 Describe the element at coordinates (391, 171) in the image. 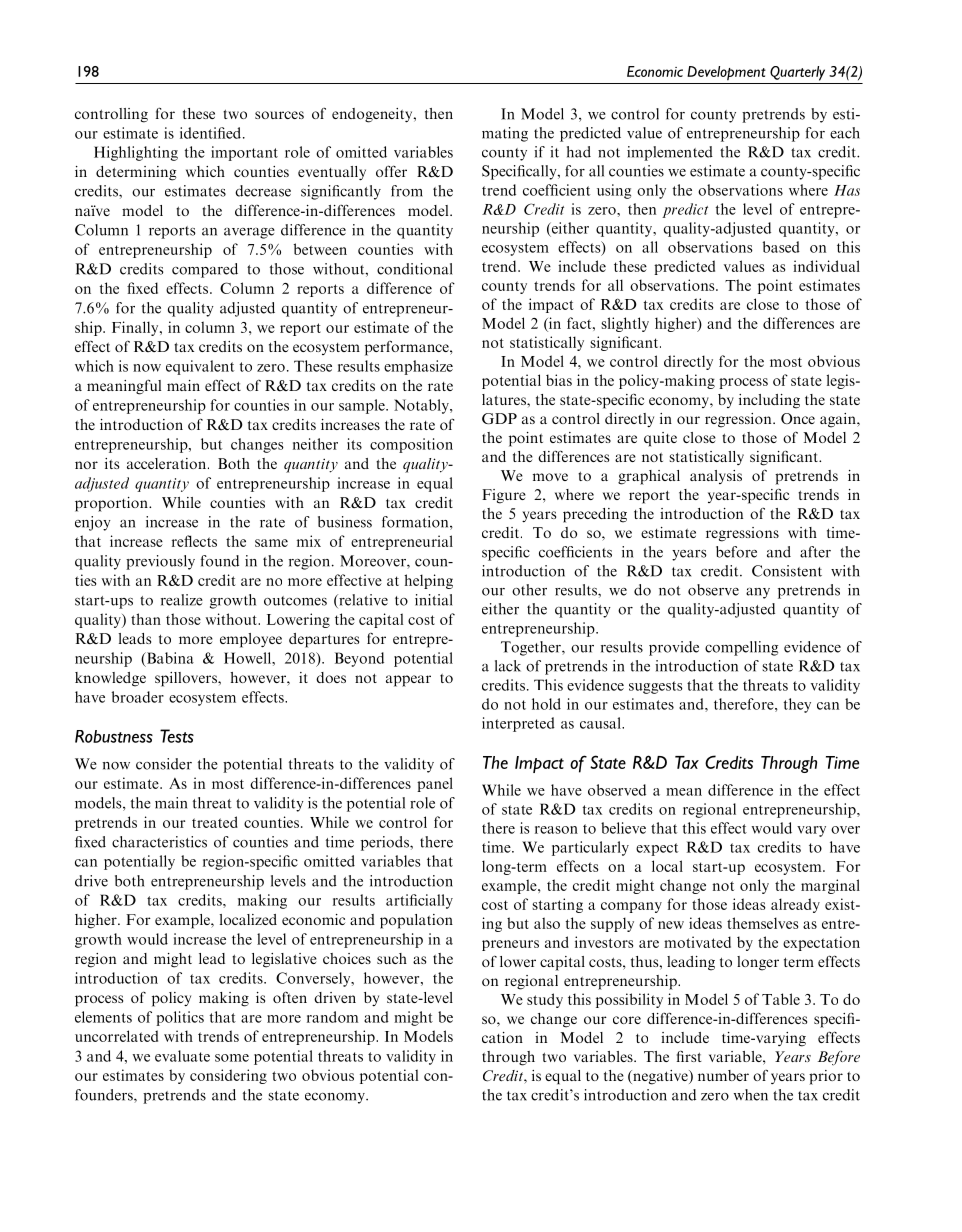

I see `offer` at that location.
